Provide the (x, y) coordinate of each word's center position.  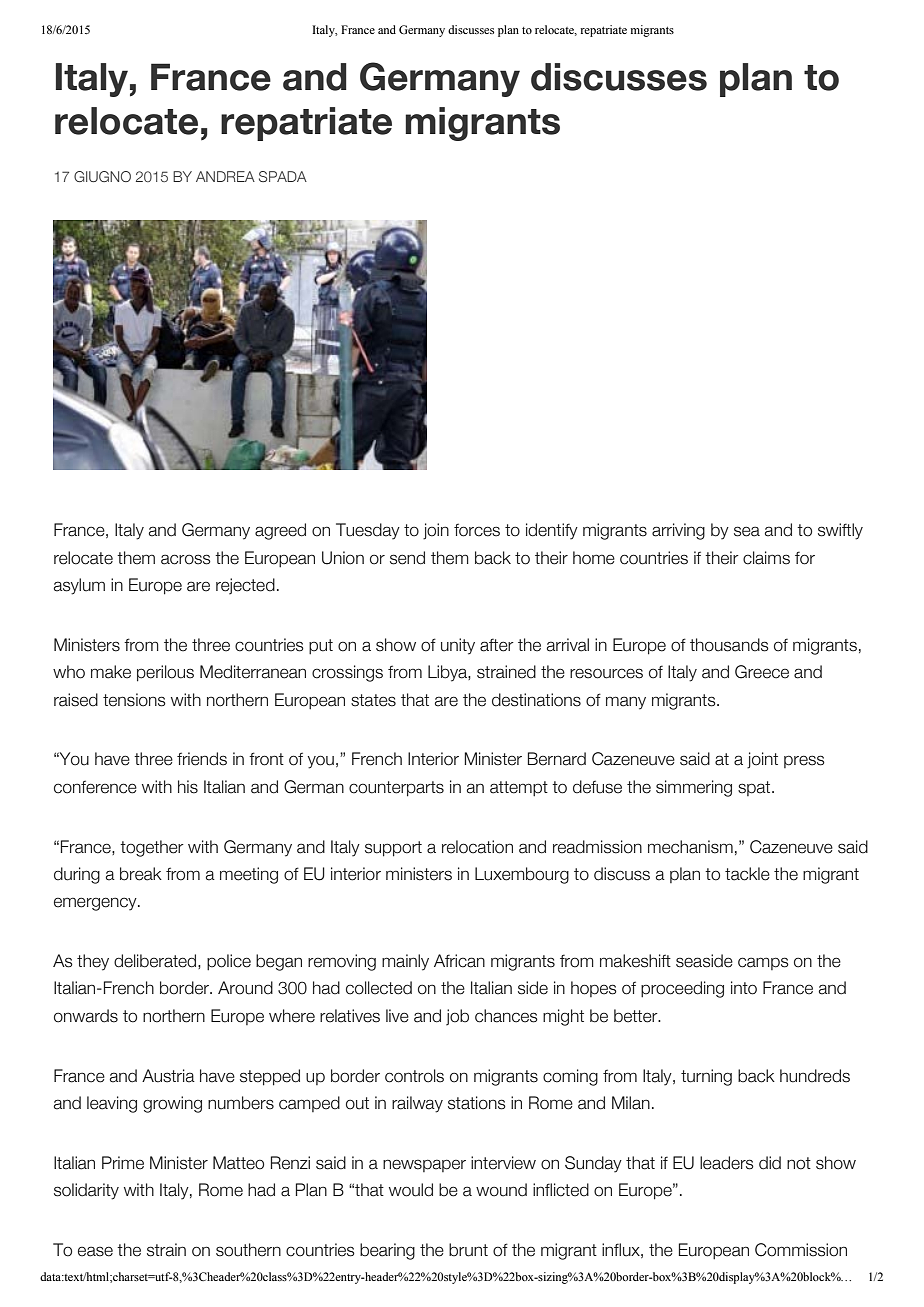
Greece (762, 672)
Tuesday (368, 531)
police (229, 962)
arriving (678, 531)
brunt (468, 1250)
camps (763, 963)
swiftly (840, 531)
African (459, 961)
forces (477, 530)
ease (95, 1251)
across (186, 559)
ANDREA (225, 176)
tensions (134, 700)
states (373, 700)
